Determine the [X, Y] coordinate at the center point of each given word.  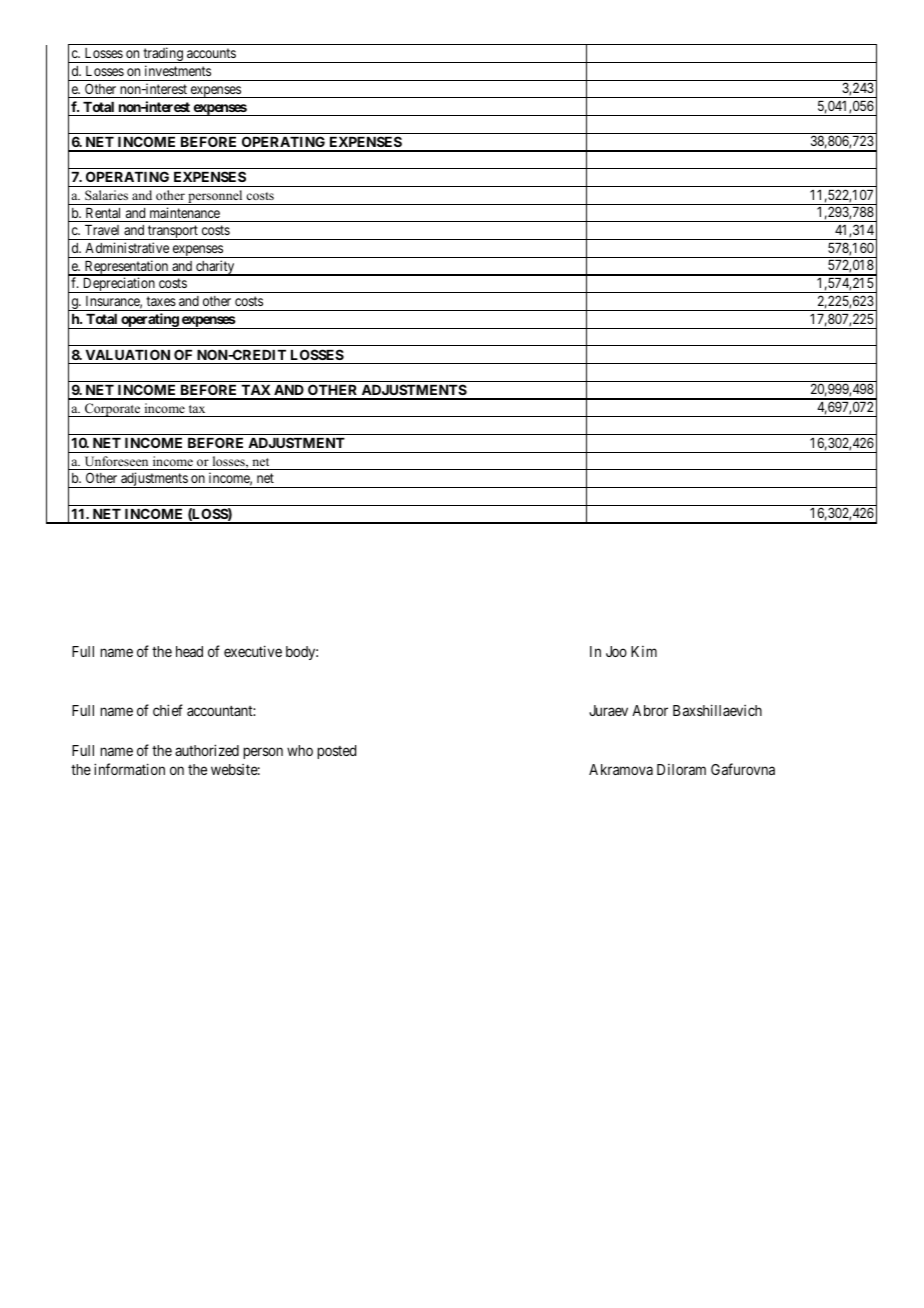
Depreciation [119, 285]
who [300, 750]
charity [215, 268]
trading [163, 55]
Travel [102, 230]
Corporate [113, 410]
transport [173, 232]
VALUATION [128, 354]
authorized [207, 750]
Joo [616, 651]
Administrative [127, 247]
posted [336, 752]
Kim [644, 651]
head [189, 651]
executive [253, 651]
